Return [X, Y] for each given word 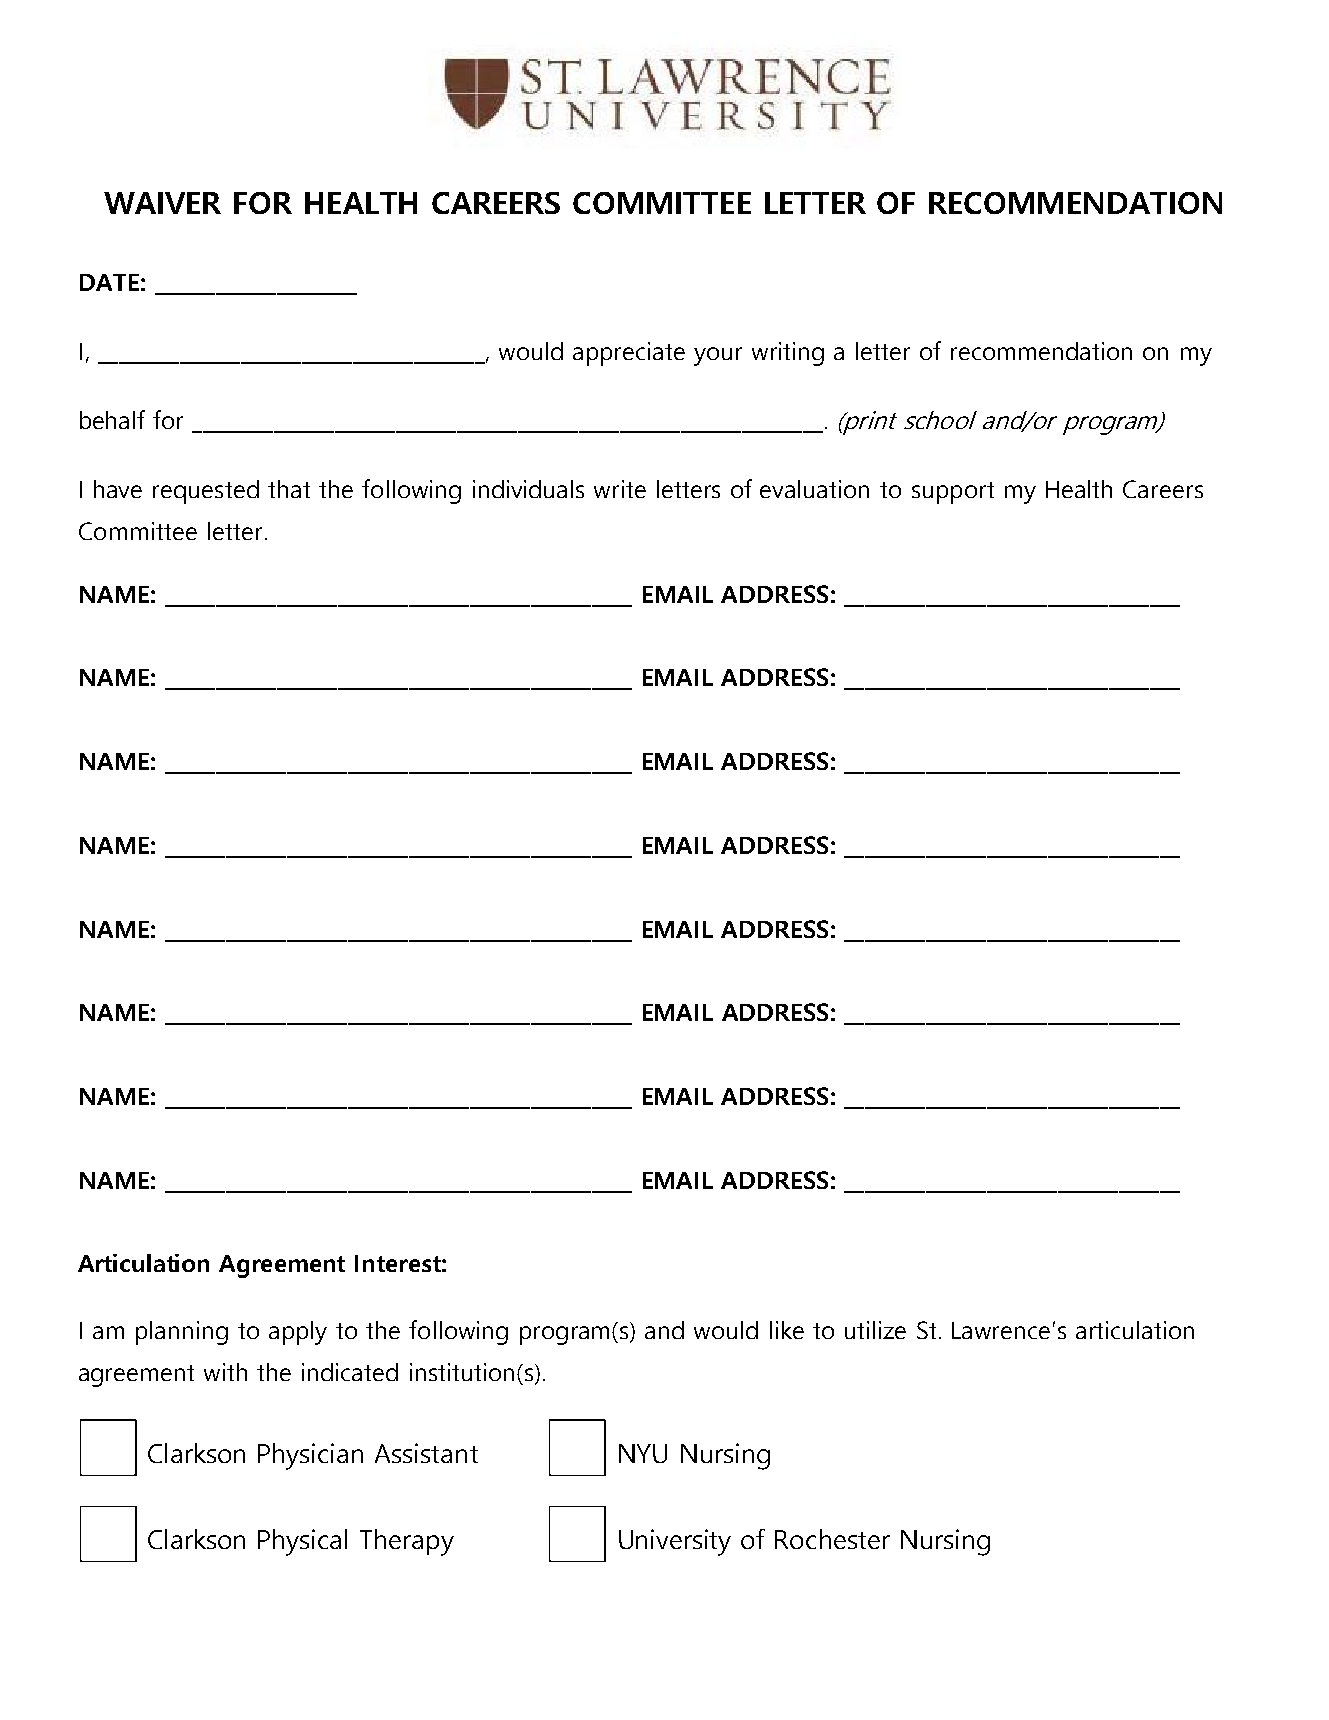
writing [788, 354]
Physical [302, 1542]
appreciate [629, 354]
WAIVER [162, 203]
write [620, 489]
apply [298, 1333]
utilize [875, 1330]
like [787, 1330]
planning [182, 1333]
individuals [528, 489]
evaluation [814, 489]
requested [206, 492]
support [953, 493]
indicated [350, 1372]
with [225, 1372]
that [289, 489]
